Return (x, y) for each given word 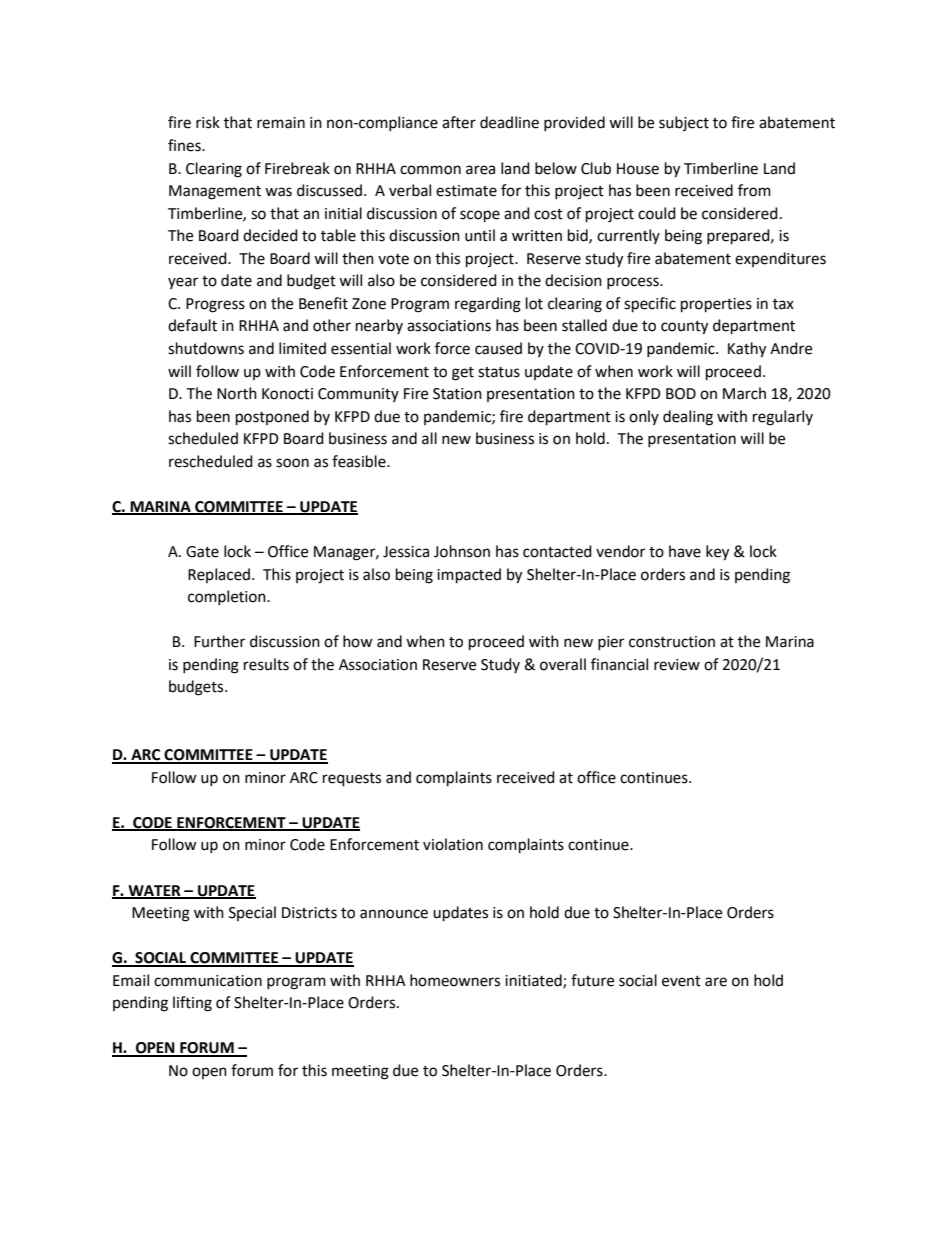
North (237, 393)
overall (563, 664)
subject (684, 123)
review (677, 665)
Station (457, 394)
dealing (688, 418)
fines (185, 145)
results (266, 664)
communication (208, 981)
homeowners (455, 980)
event (681, 981)
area (480, 170)
